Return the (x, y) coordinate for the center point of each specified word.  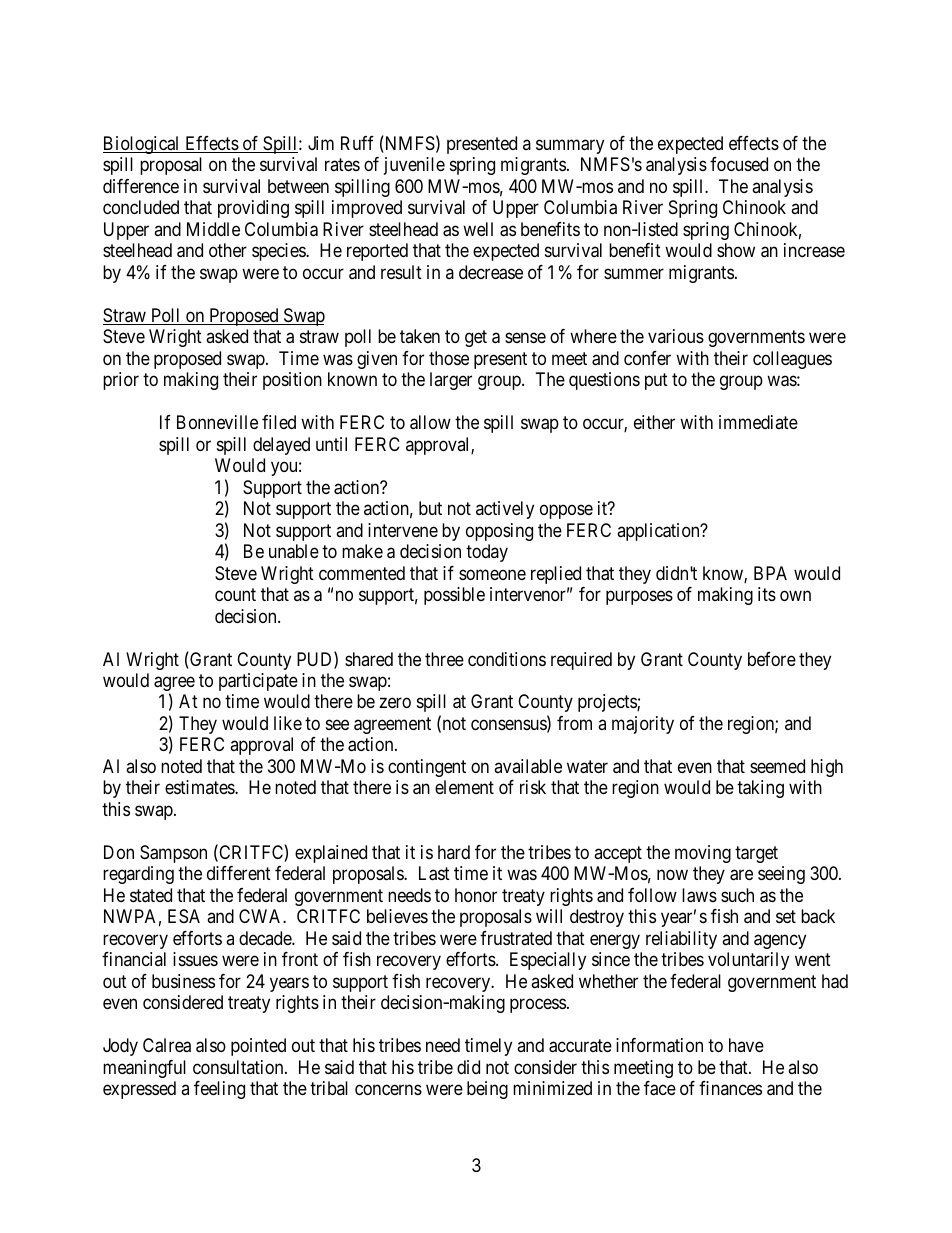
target (756, 854)
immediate (758, 422)
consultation (239, 1067)
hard (454, 852)
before (772, 659)
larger (451, 381)
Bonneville (217, 422)
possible (454, 596)
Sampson (173, 854)
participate (258, 682)
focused (739, 164)
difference (141, 186)
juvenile (414, 166)
